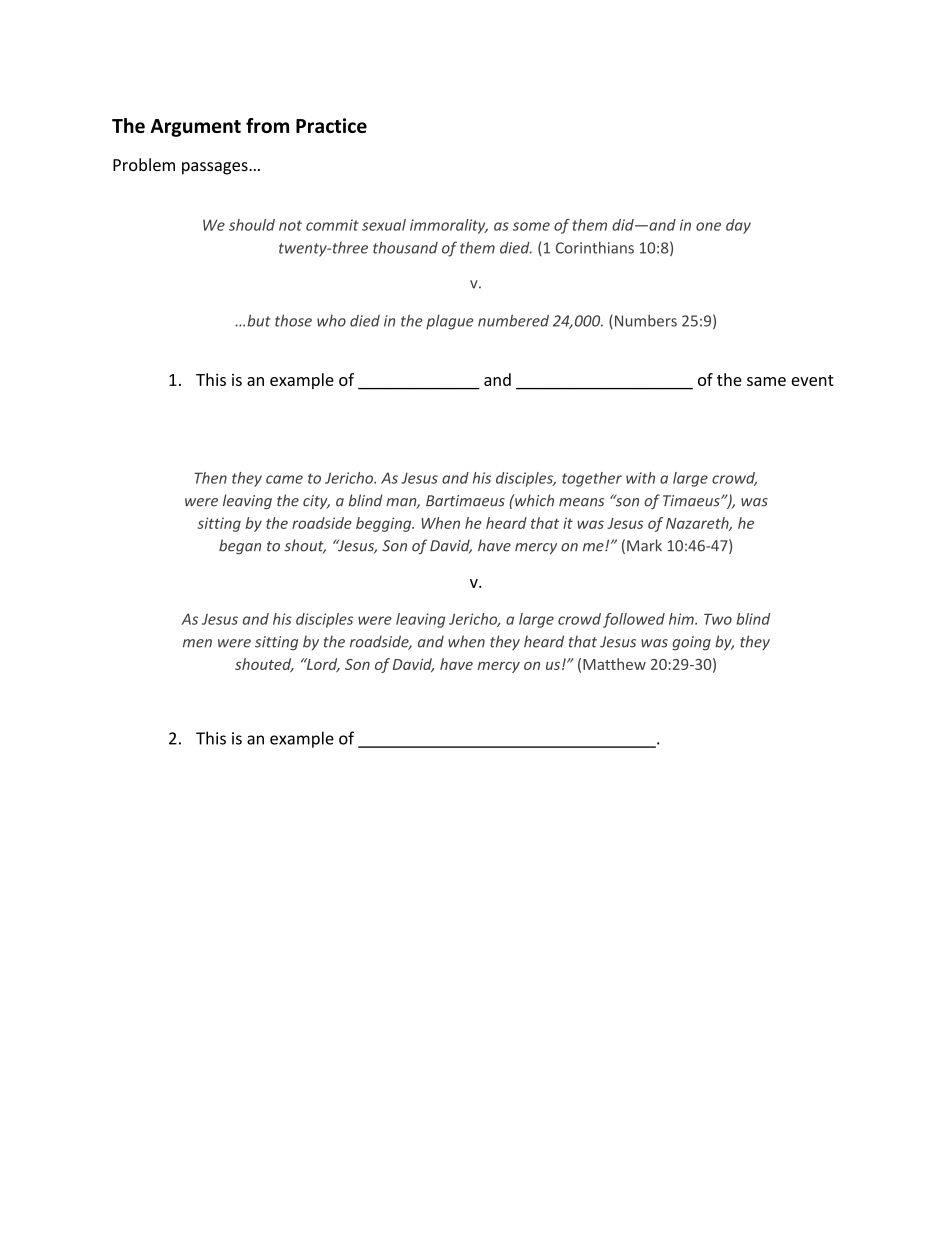 This screenshot has height=1233, width=952. I want to click on Practice, so click(331, 125).
